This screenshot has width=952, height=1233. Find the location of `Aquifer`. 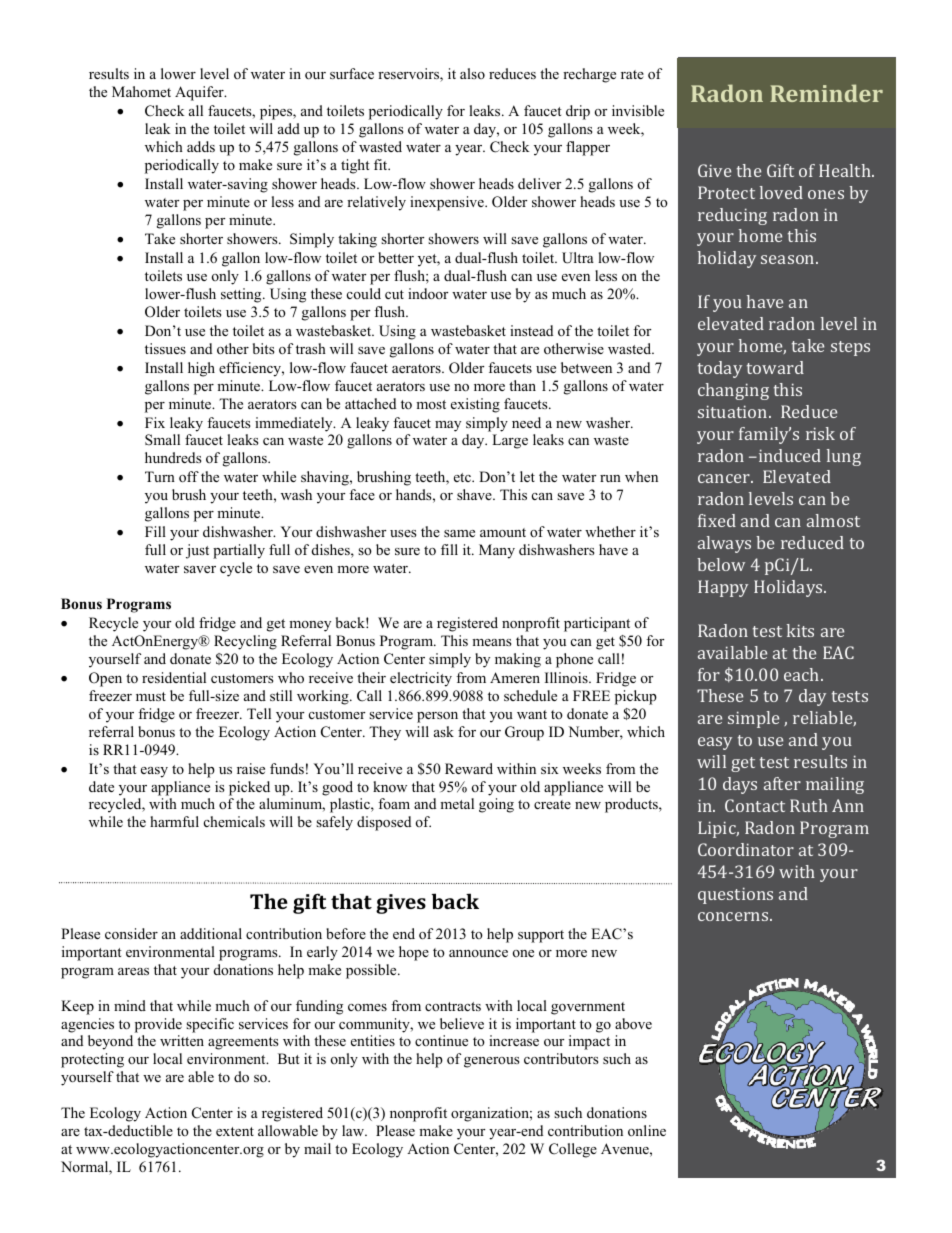

Aquifer is located at coordinates (200, 93).
